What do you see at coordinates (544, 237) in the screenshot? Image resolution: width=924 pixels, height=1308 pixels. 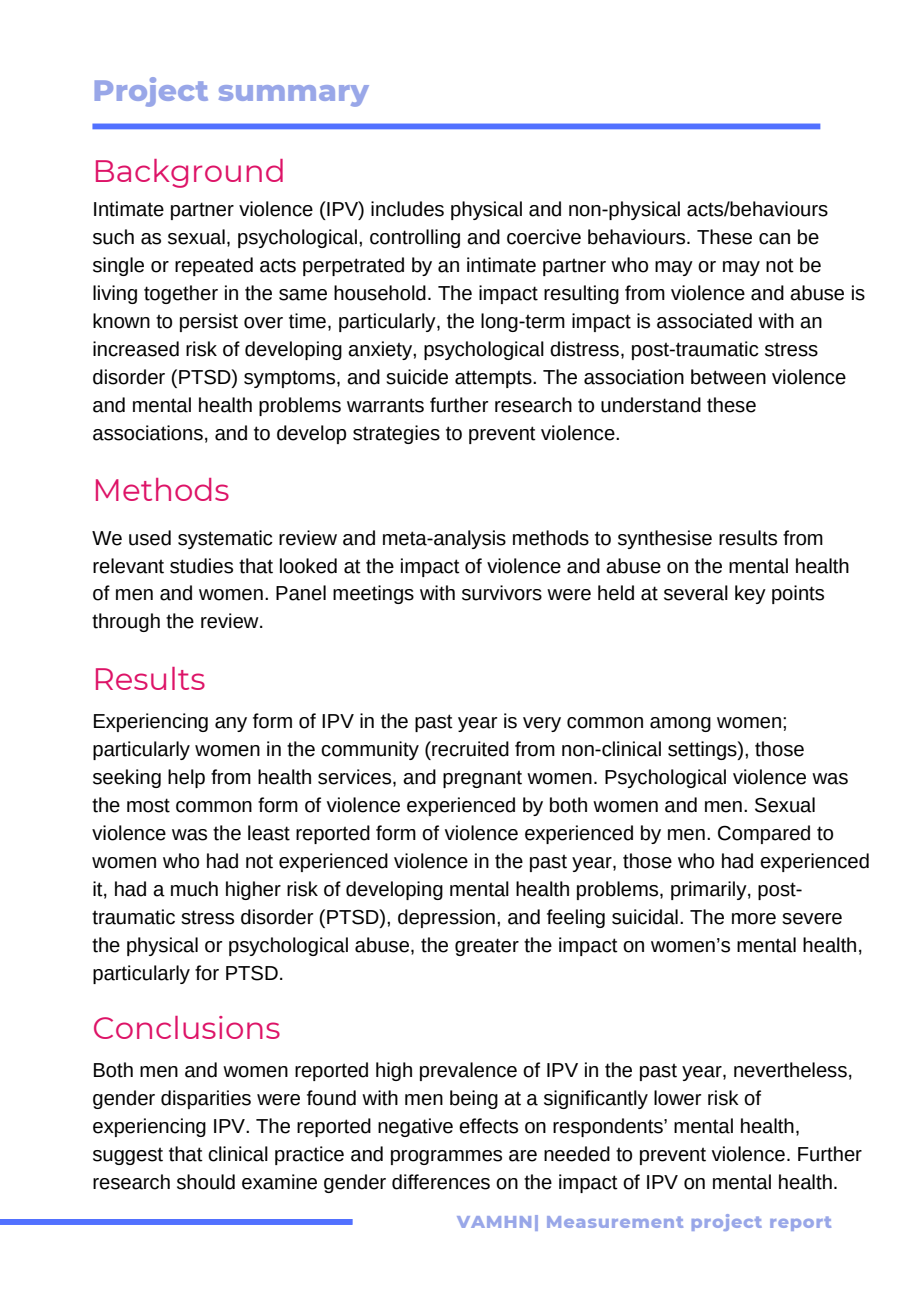 I see `coercive` at bounding box center [544, 237].
